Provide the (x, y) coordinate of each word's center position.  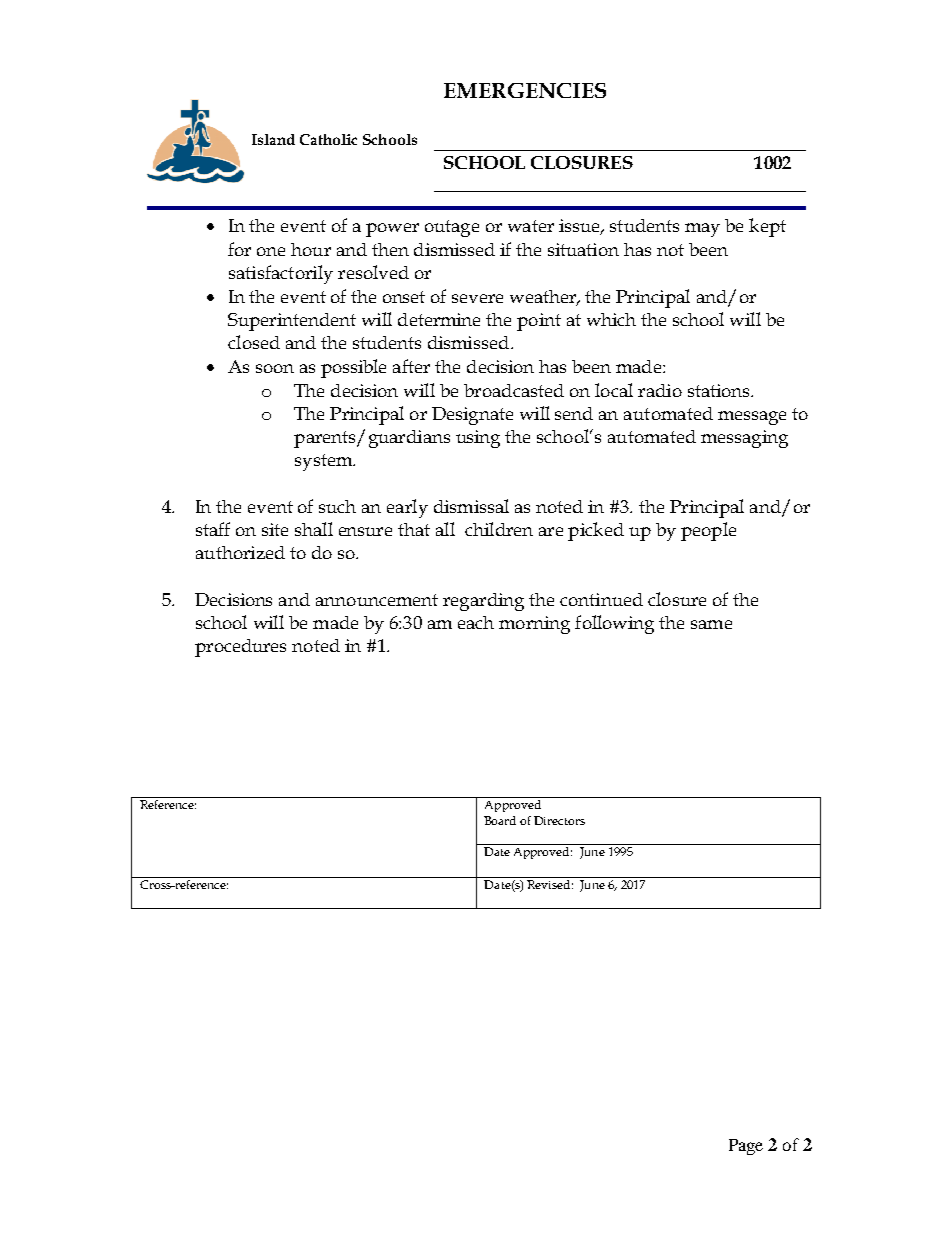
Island (273, 139)
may (702, 230)
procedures (240, 648)
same (711, 624)
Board (500, 820)
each (476, 622)
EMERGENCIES (525, 90)
